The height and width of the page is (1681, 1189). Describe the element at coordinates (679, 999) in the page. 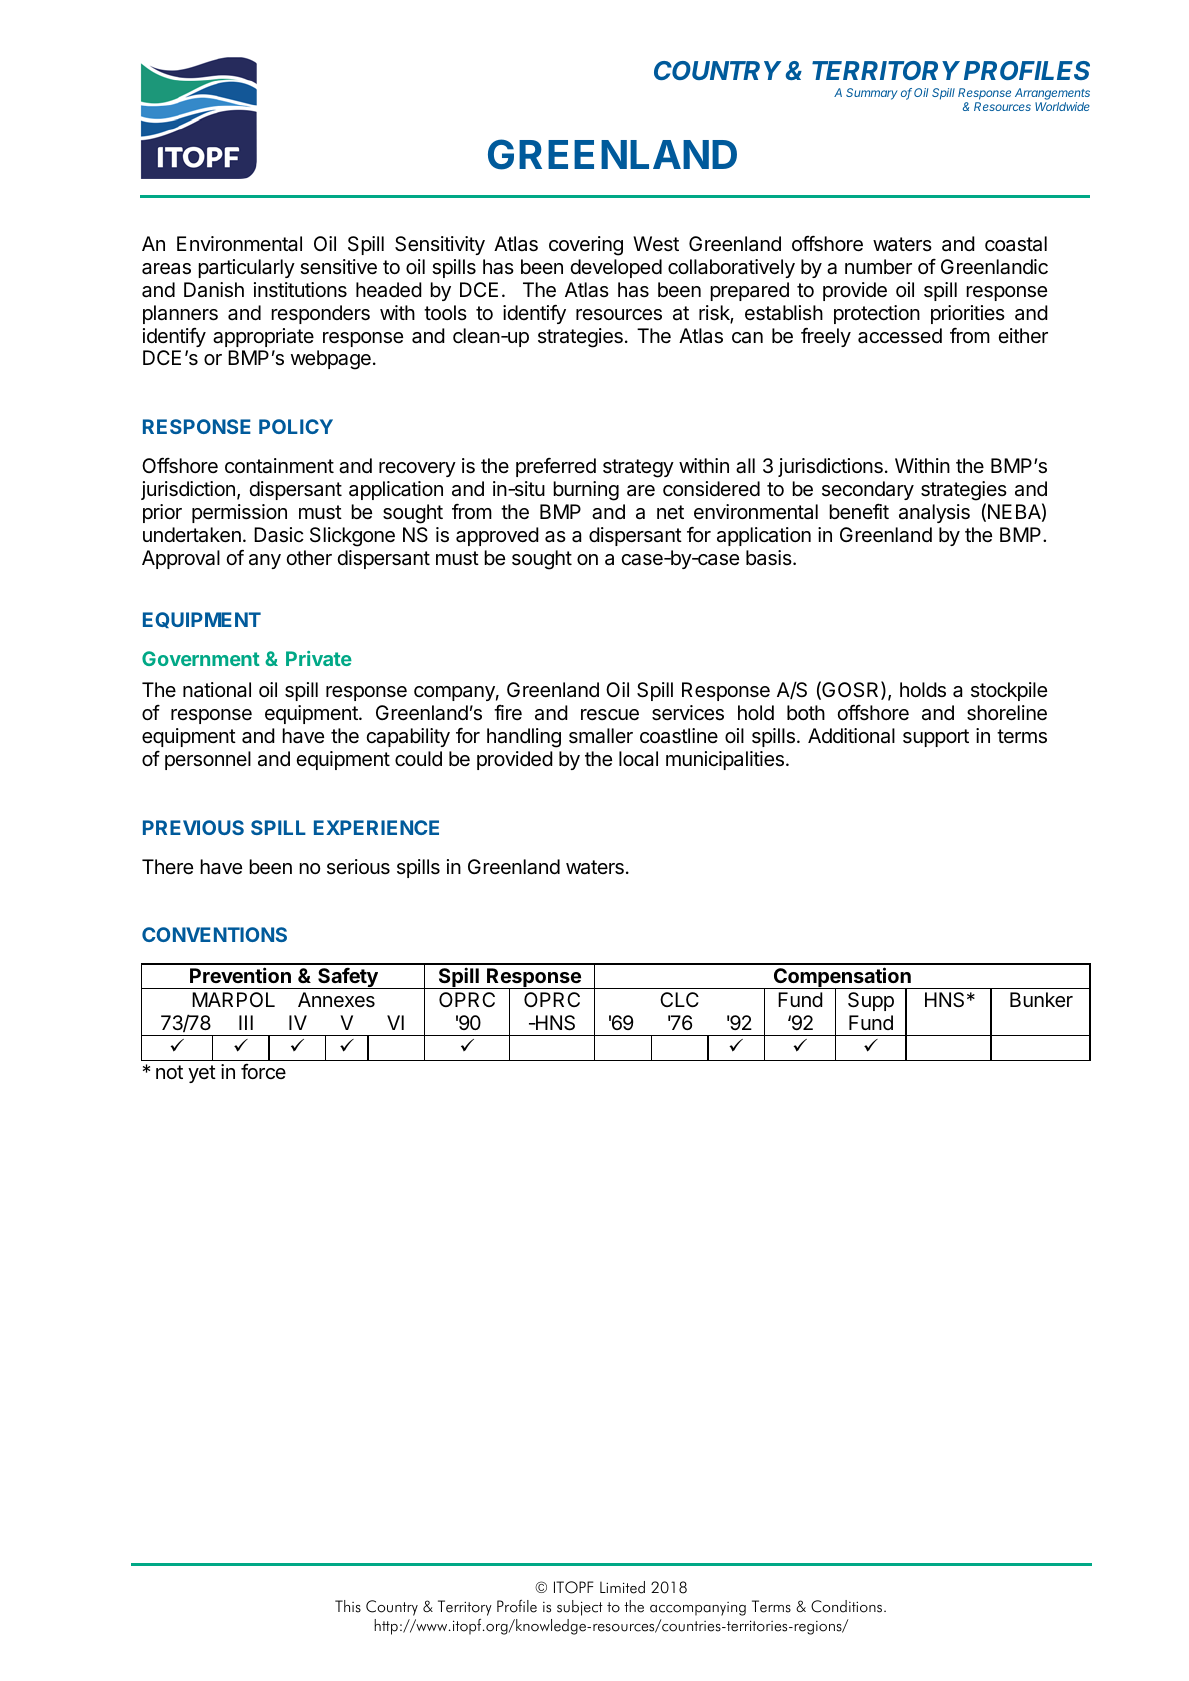

I see `CLC` at that location.
